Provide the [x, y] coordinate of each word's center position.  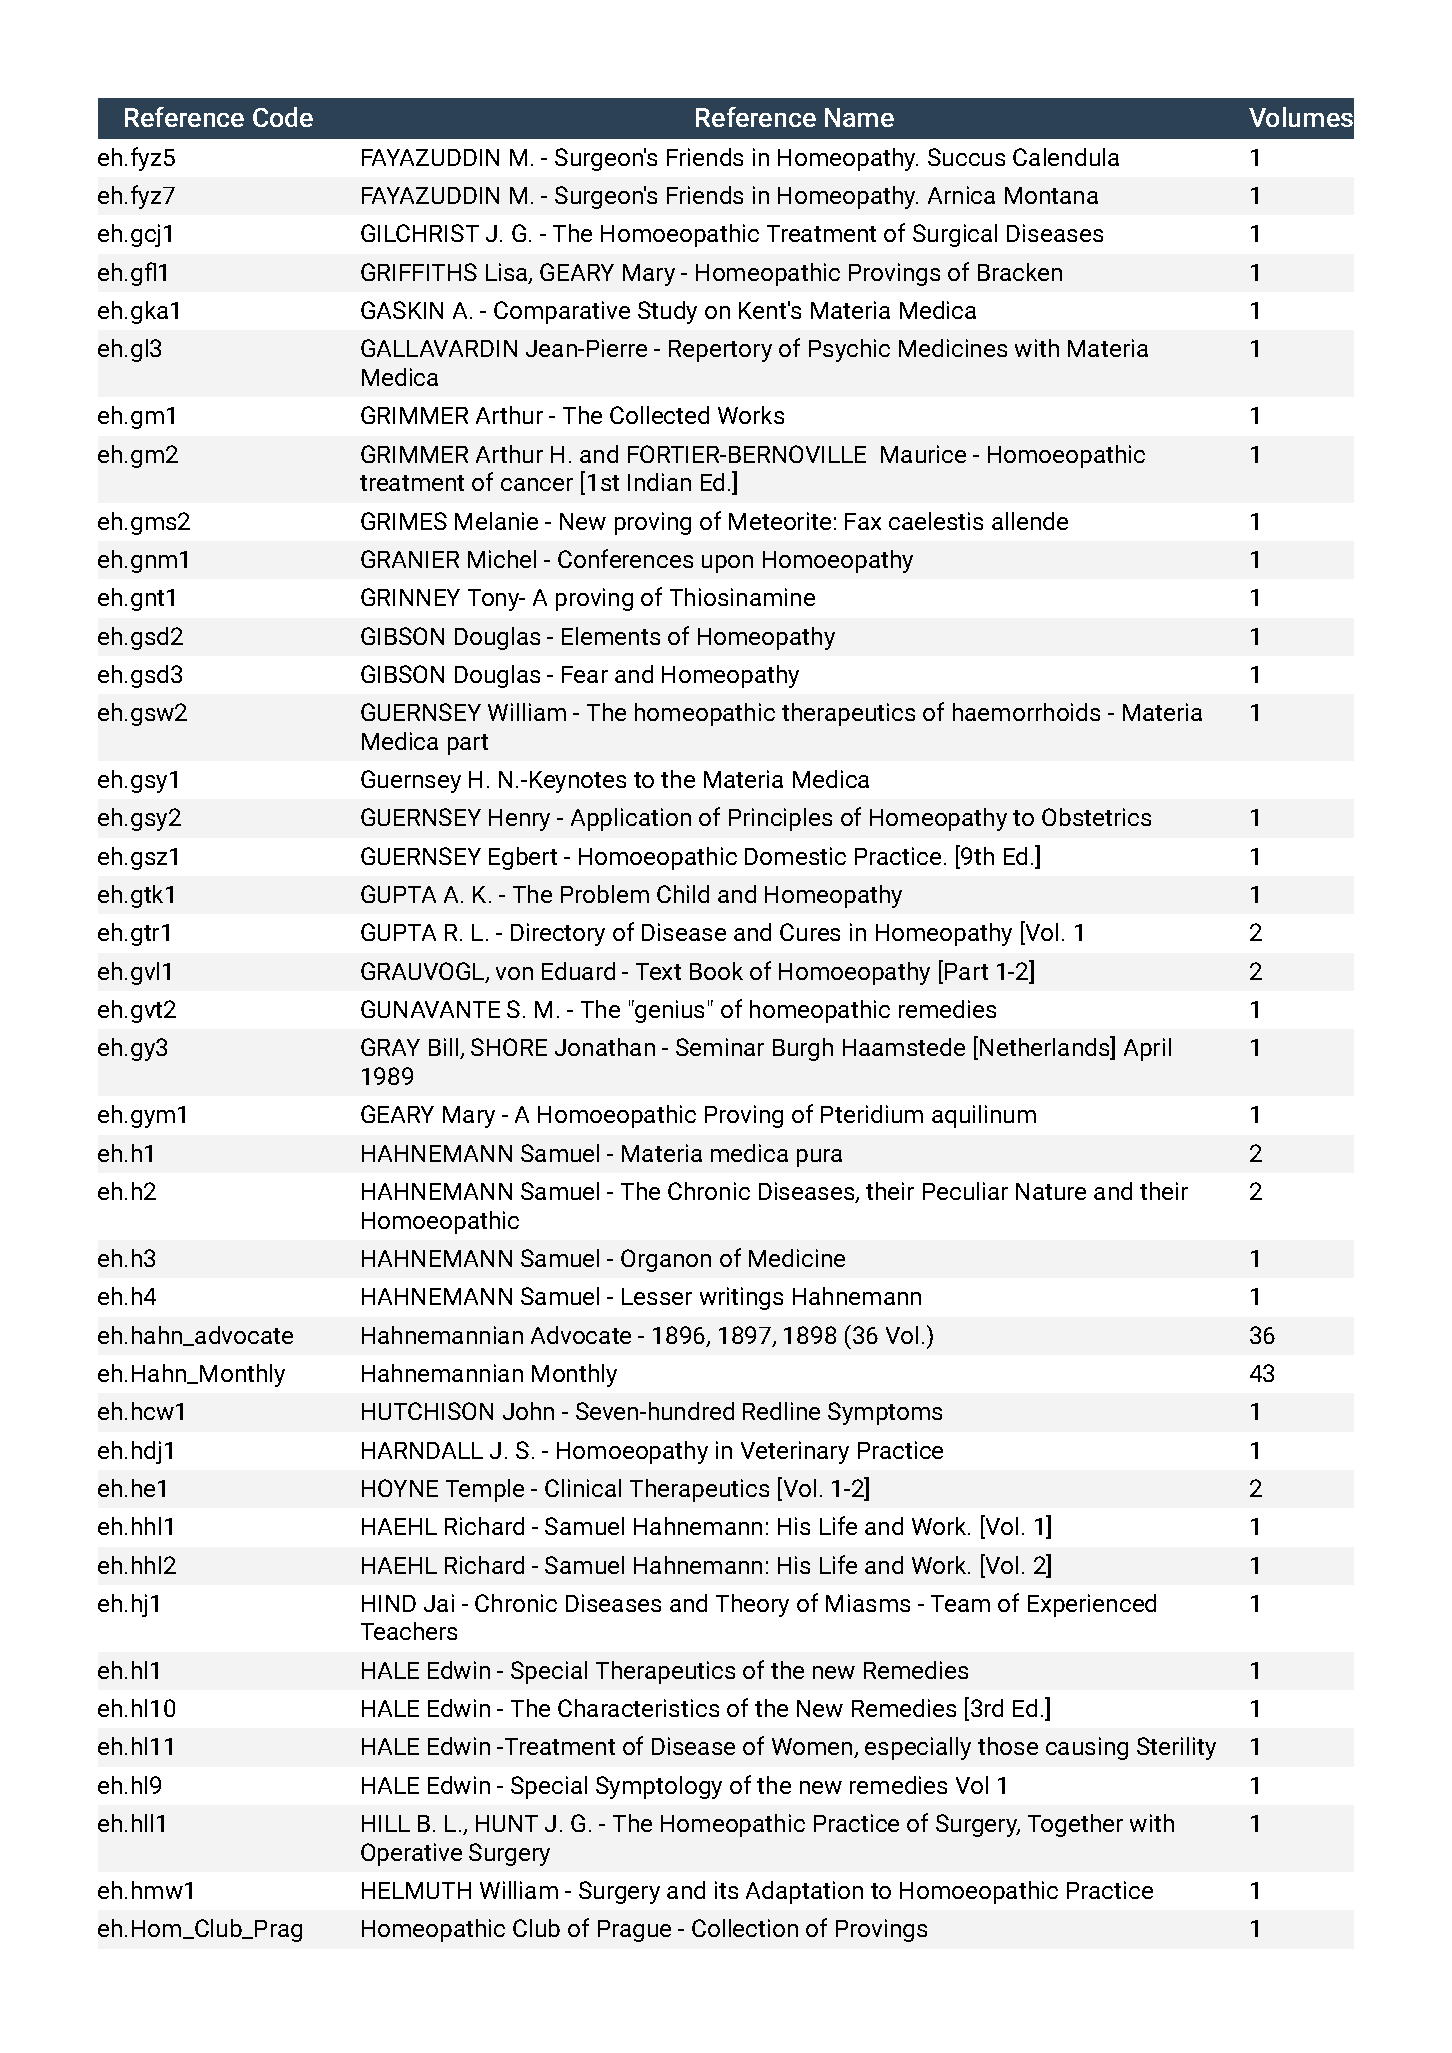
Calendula [1066, 157]
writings [741, 1298]
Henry [519, 820]
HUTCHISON [427, 1411]
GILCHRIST [420, 233]
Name [859, 117]
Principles [780, 819]
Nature [1051, 1191]
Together [1075, 1825]
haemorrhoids [1026, 712]
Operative [411, 1854]
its [726, 1890]
